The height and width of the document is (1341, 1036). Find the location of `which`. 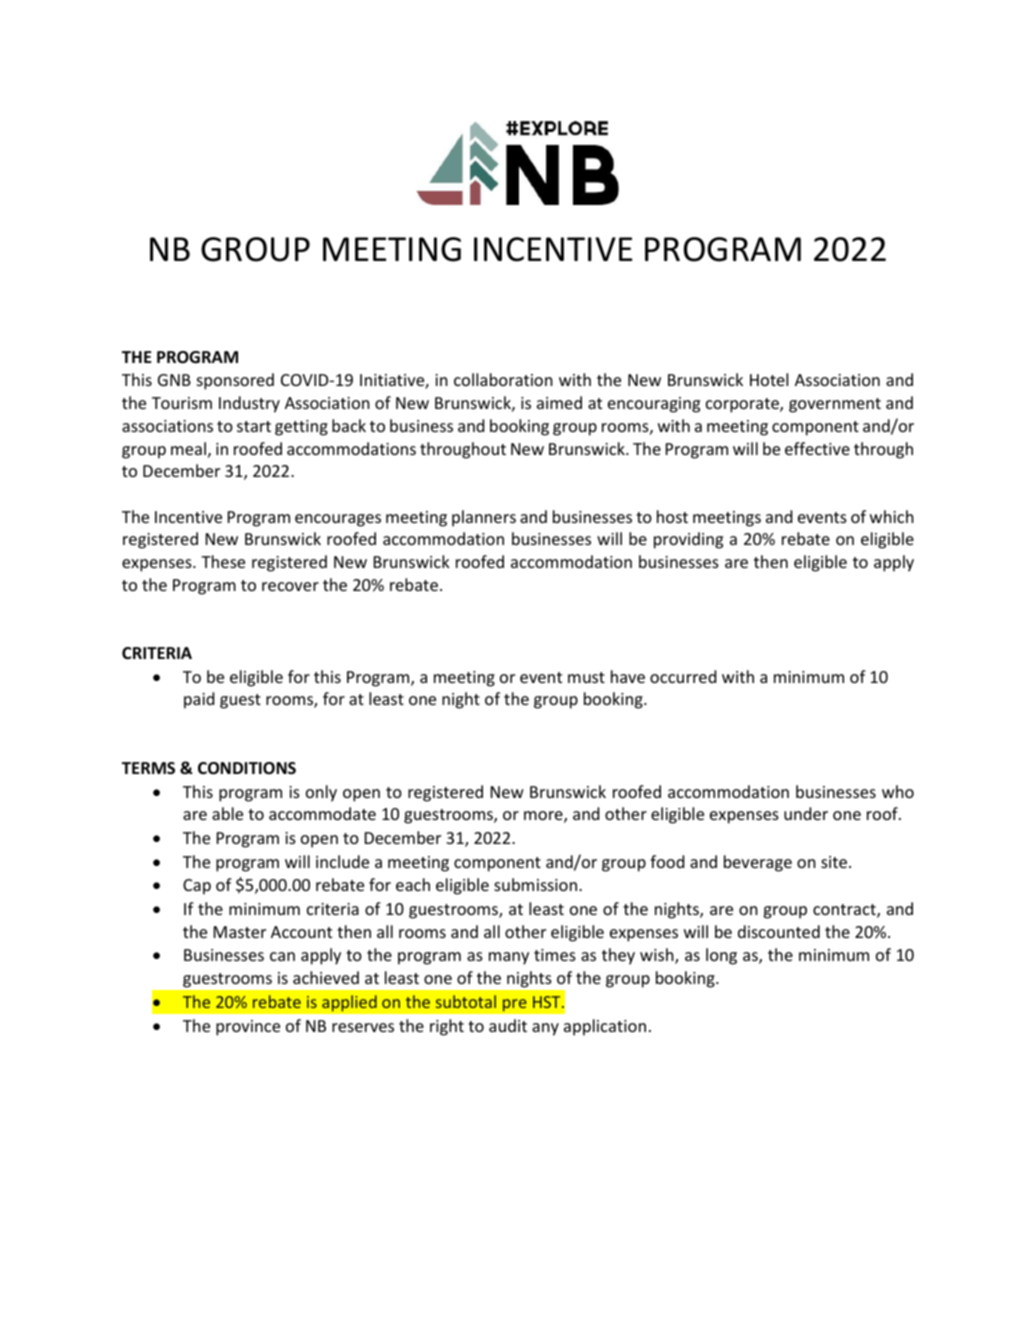

which is located at coordinates (892, 516).
